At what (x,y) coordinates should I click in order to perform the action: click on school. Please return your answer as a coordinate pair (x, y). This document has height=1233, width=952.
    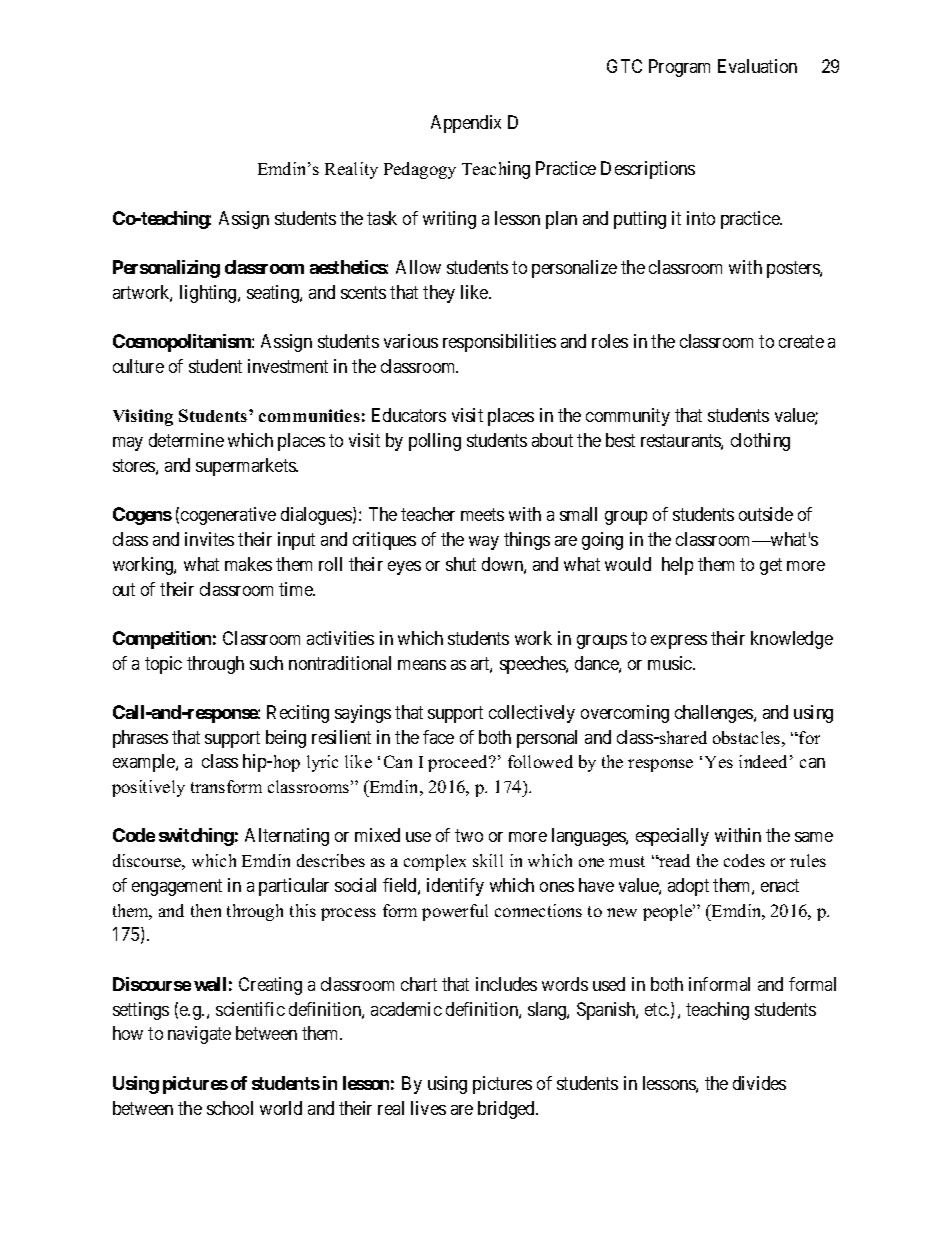
    Looking at the image, I should click on (230, 1108).
